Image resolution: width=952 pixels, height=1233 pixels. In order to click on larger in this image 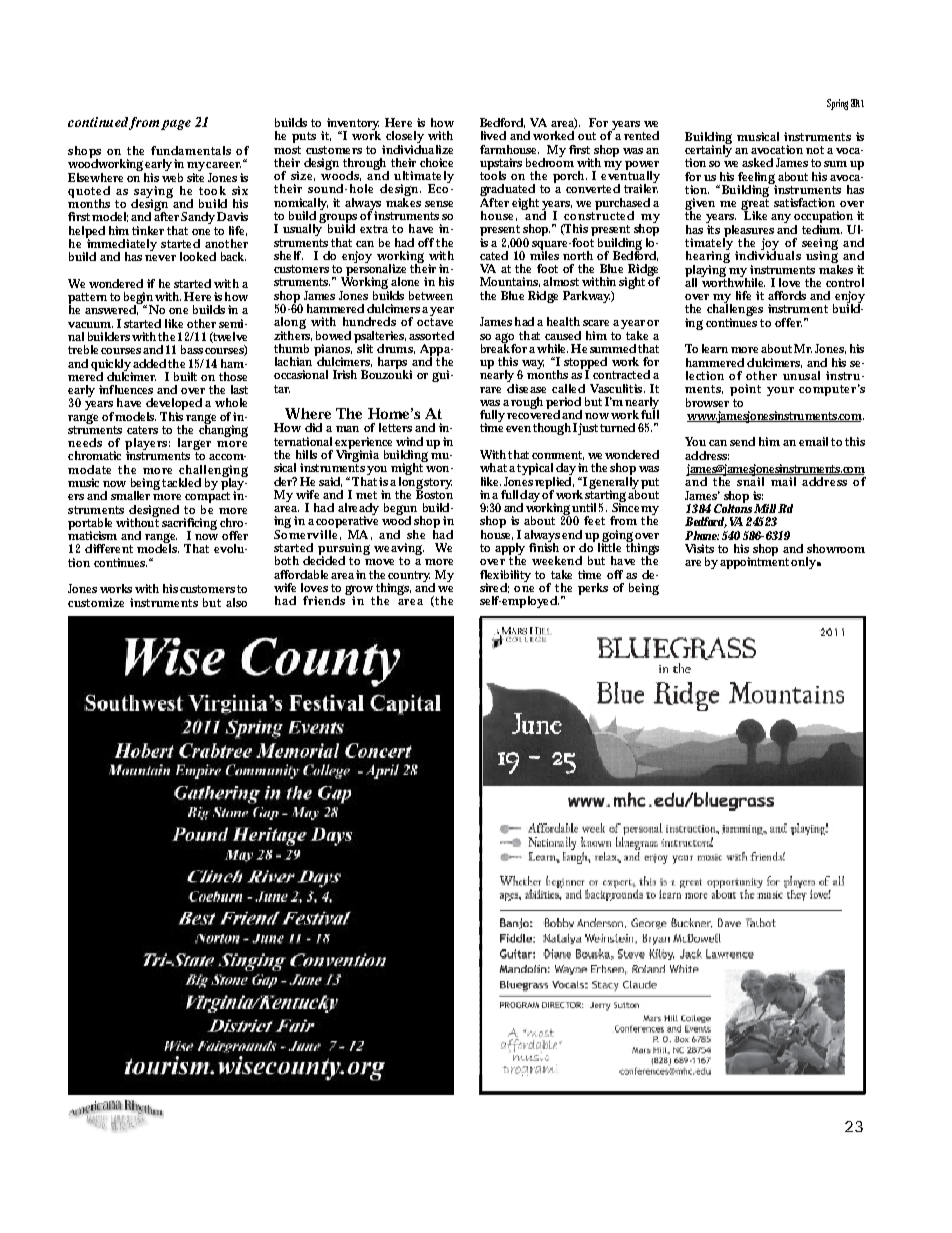, I will do `click(194, 445)`.
